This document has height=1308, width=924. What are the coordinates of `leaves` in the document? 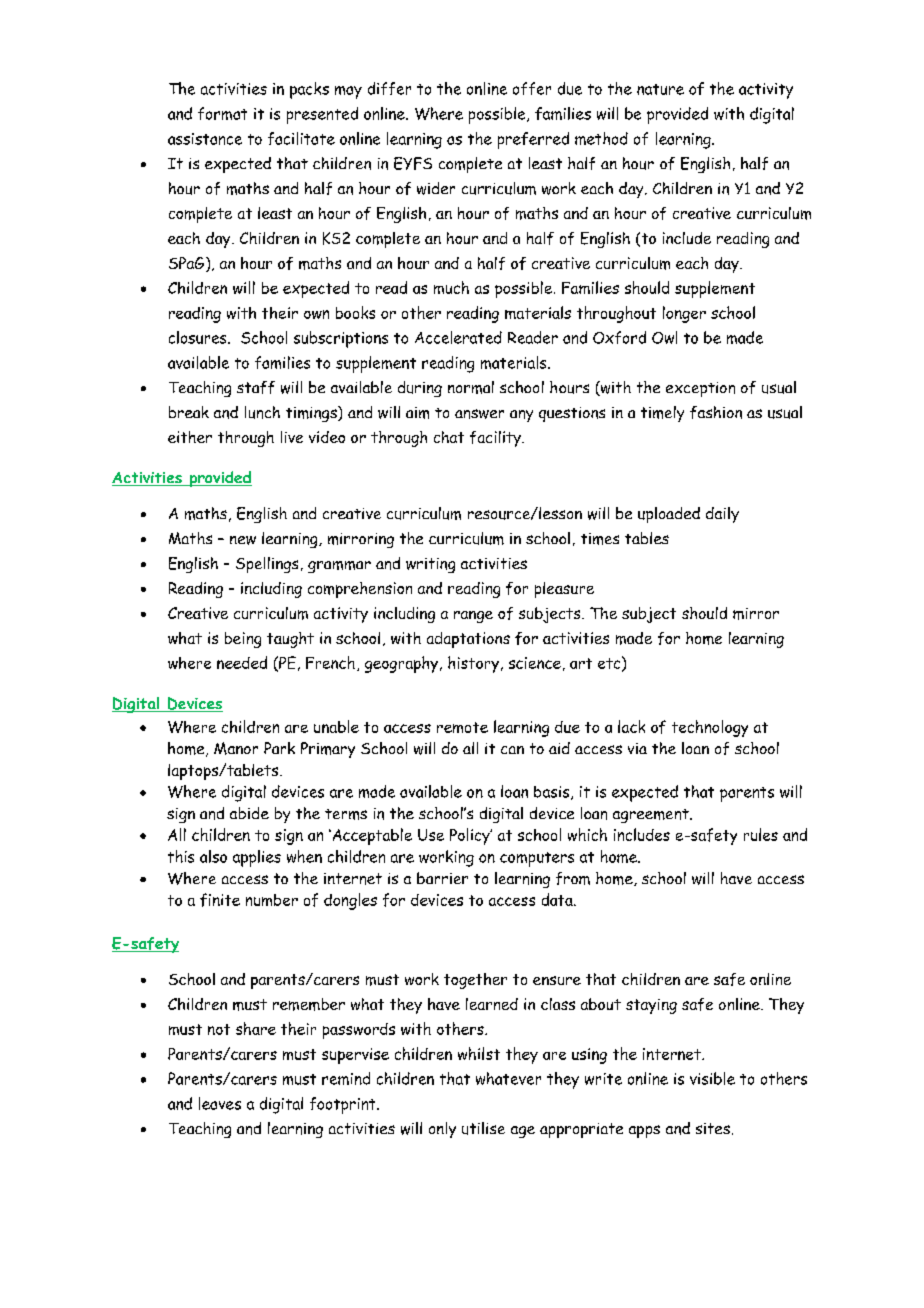 It's located at (220, 1103).
